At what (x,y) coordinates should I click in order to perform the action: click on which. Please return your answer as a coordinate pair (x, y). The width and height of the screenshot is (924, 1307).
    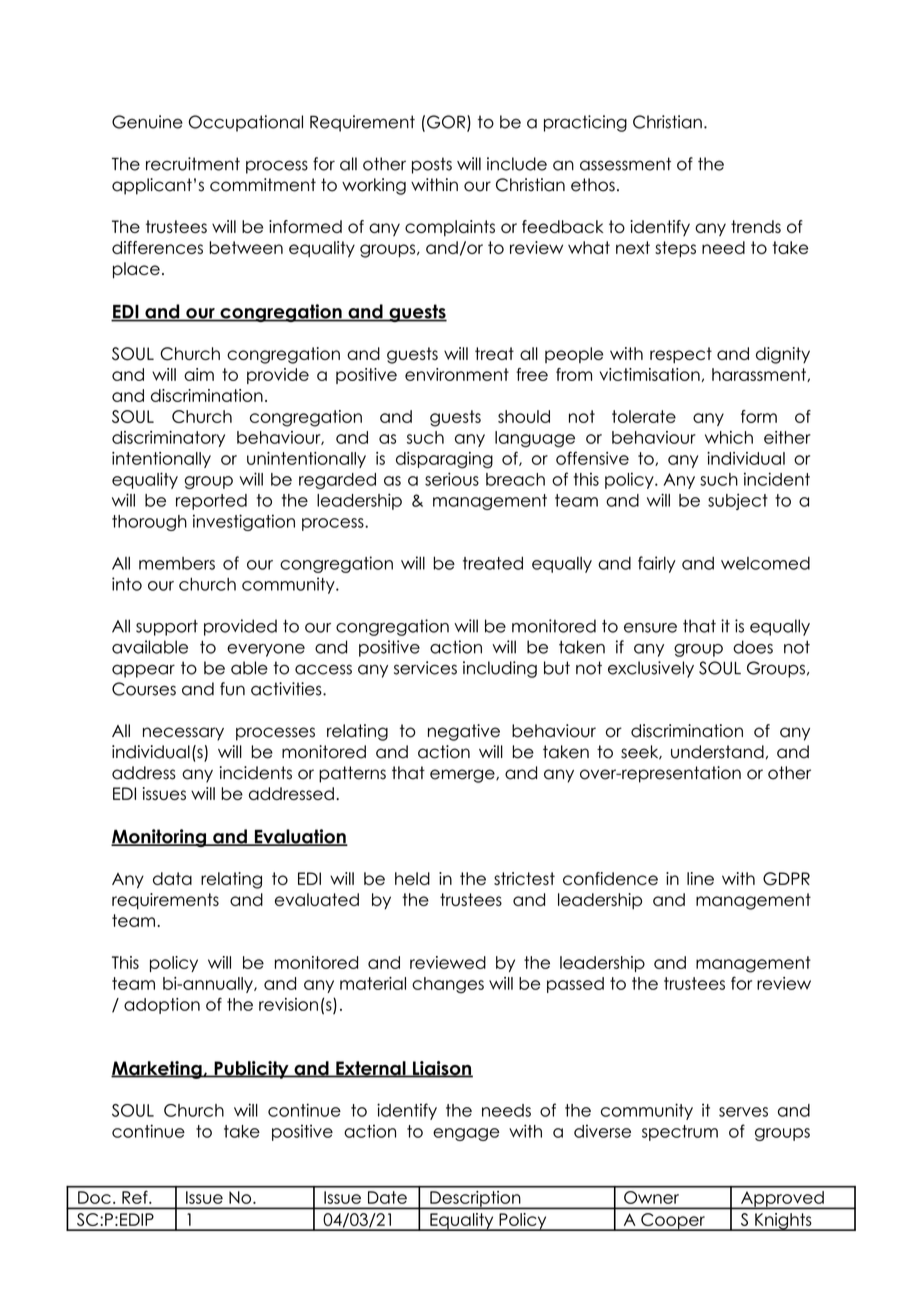
    Looking at the image, I should click on (729, 437).
